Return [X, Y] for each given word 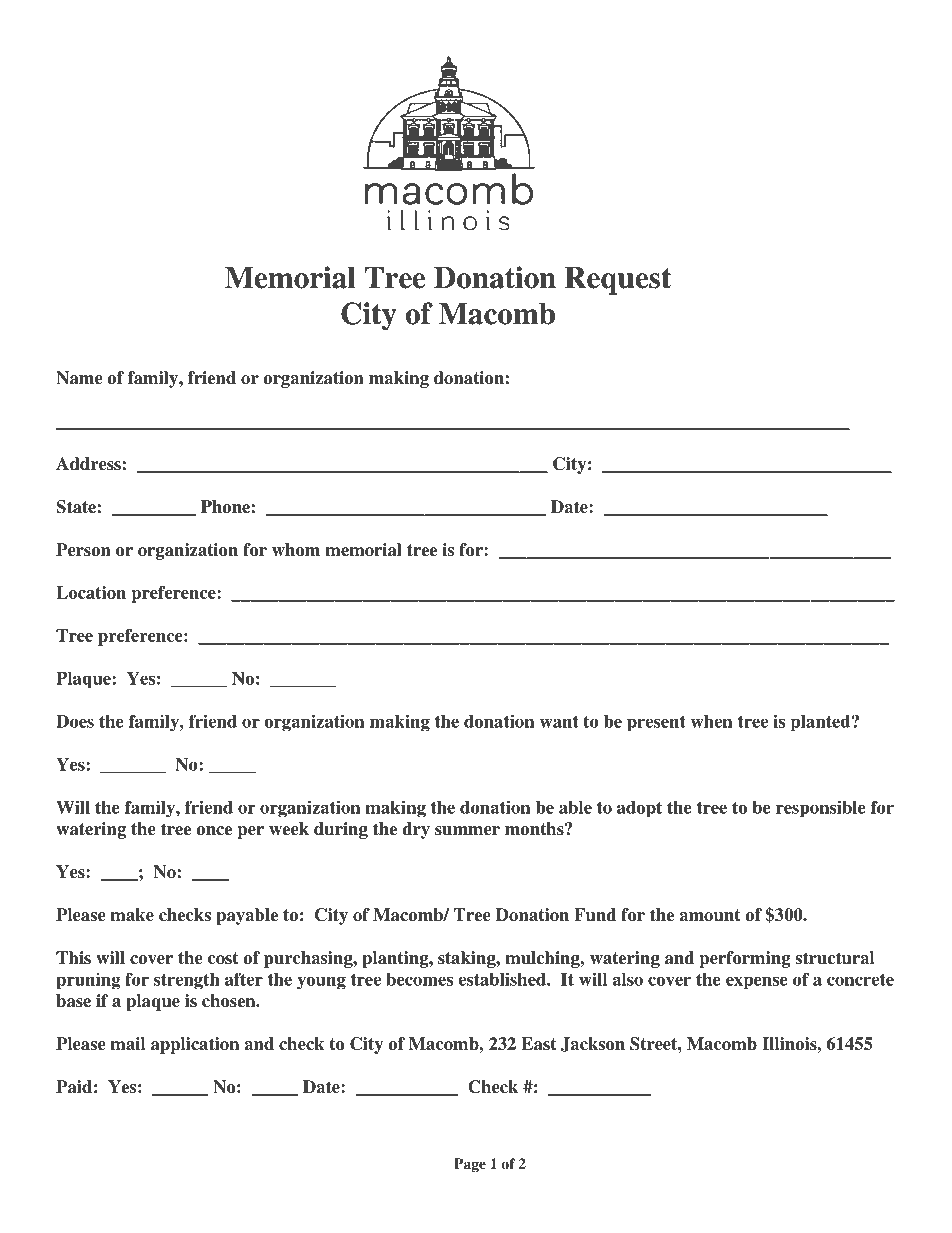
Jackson [593, 1044]
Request [618, 281]
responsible [821, 809]
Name [79, 378]
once [214, 831]
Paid [74, 1087]
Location [91, 592]
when [711, 721]
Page [470, 1165]
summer [467, 831]
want [559, 722]
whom [296, 550]
